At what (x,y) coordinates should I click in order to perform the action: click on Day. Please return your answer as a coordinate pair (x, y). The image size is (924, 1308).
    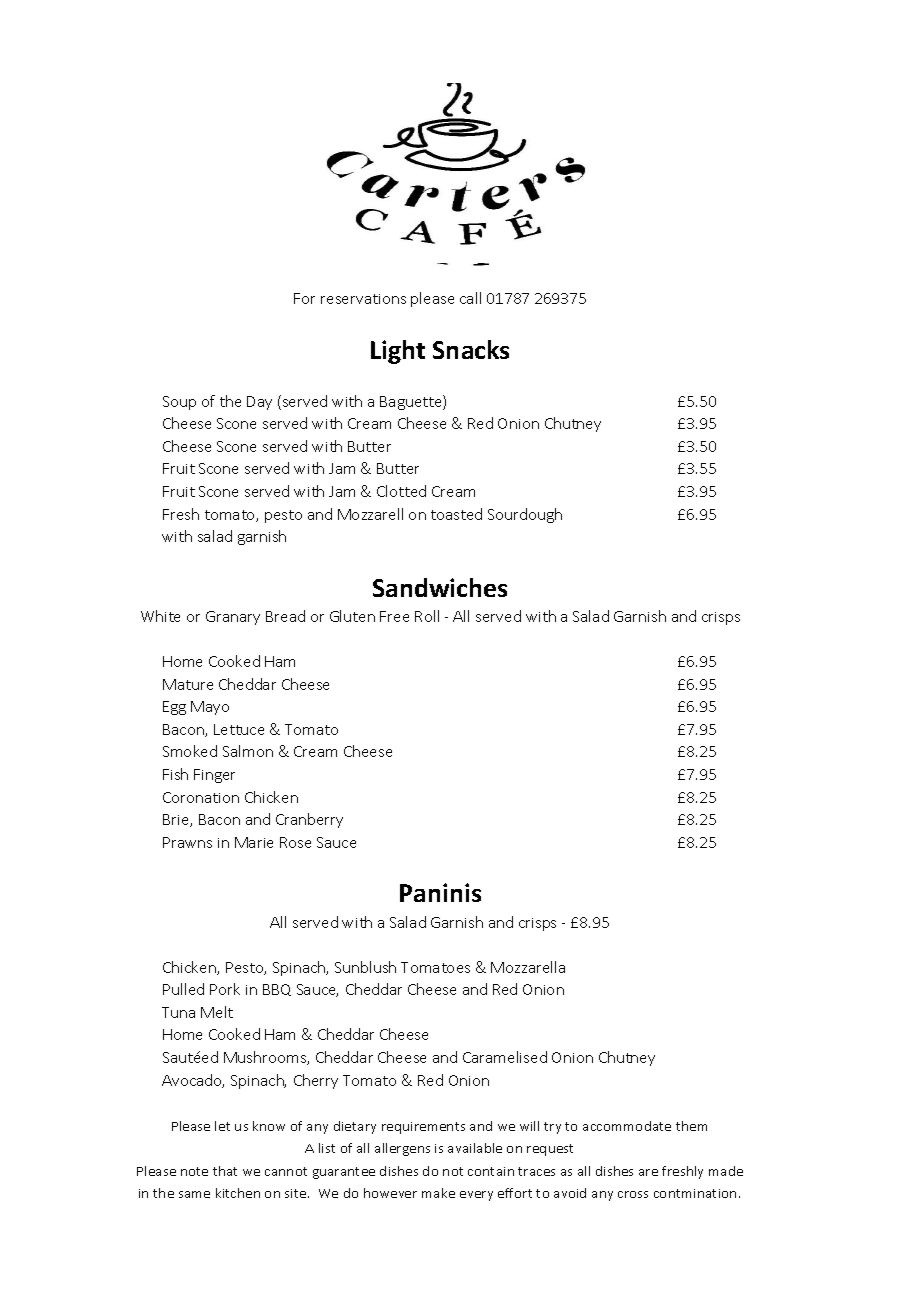
    Looking at the image, I should click on (259, 403).
